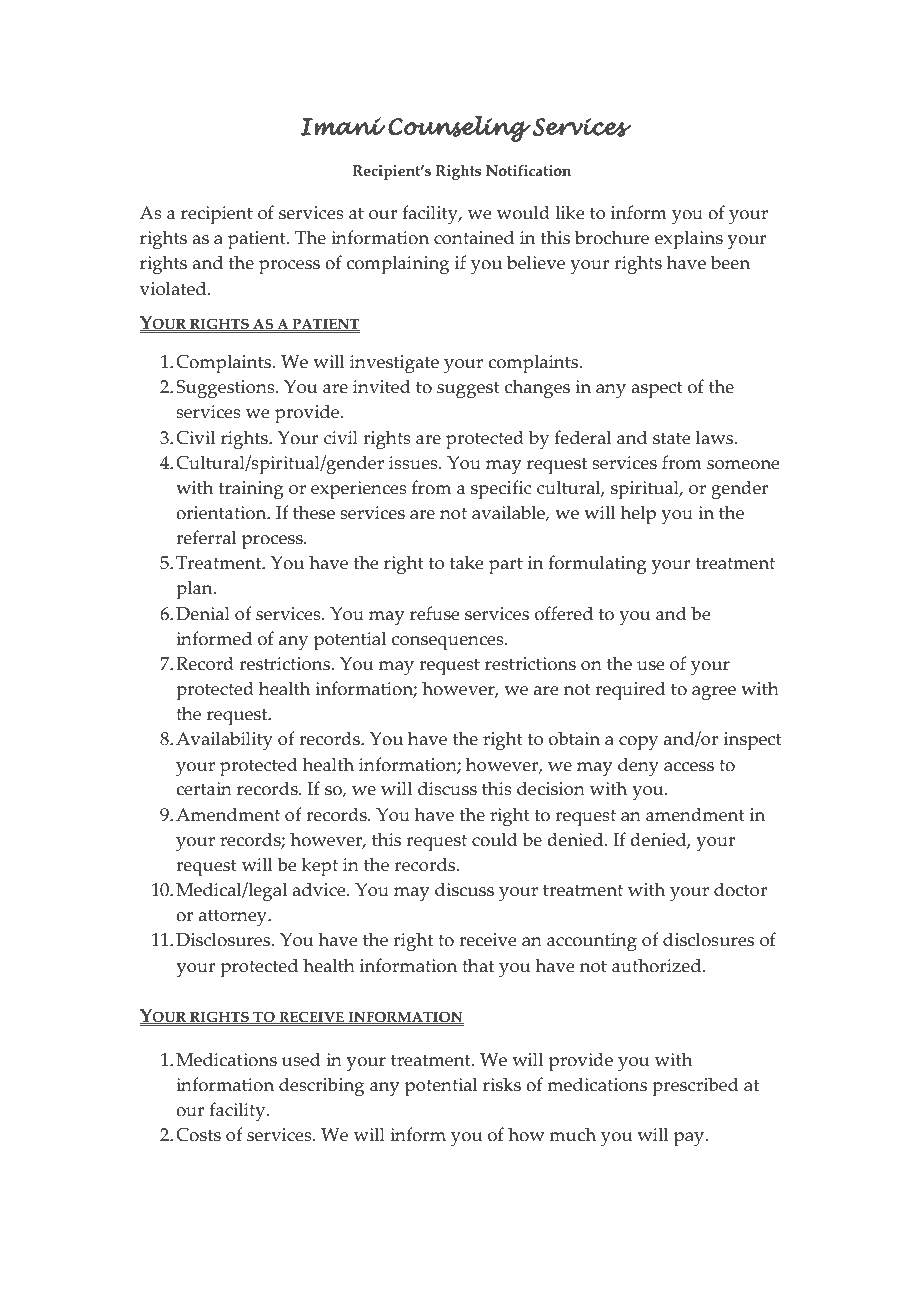 The width and height of the screenshot is (924, 1307). What do you see at coordinates (740, 889) in the screenshot?
I see `doctor` at bounding box center [740, 889].
